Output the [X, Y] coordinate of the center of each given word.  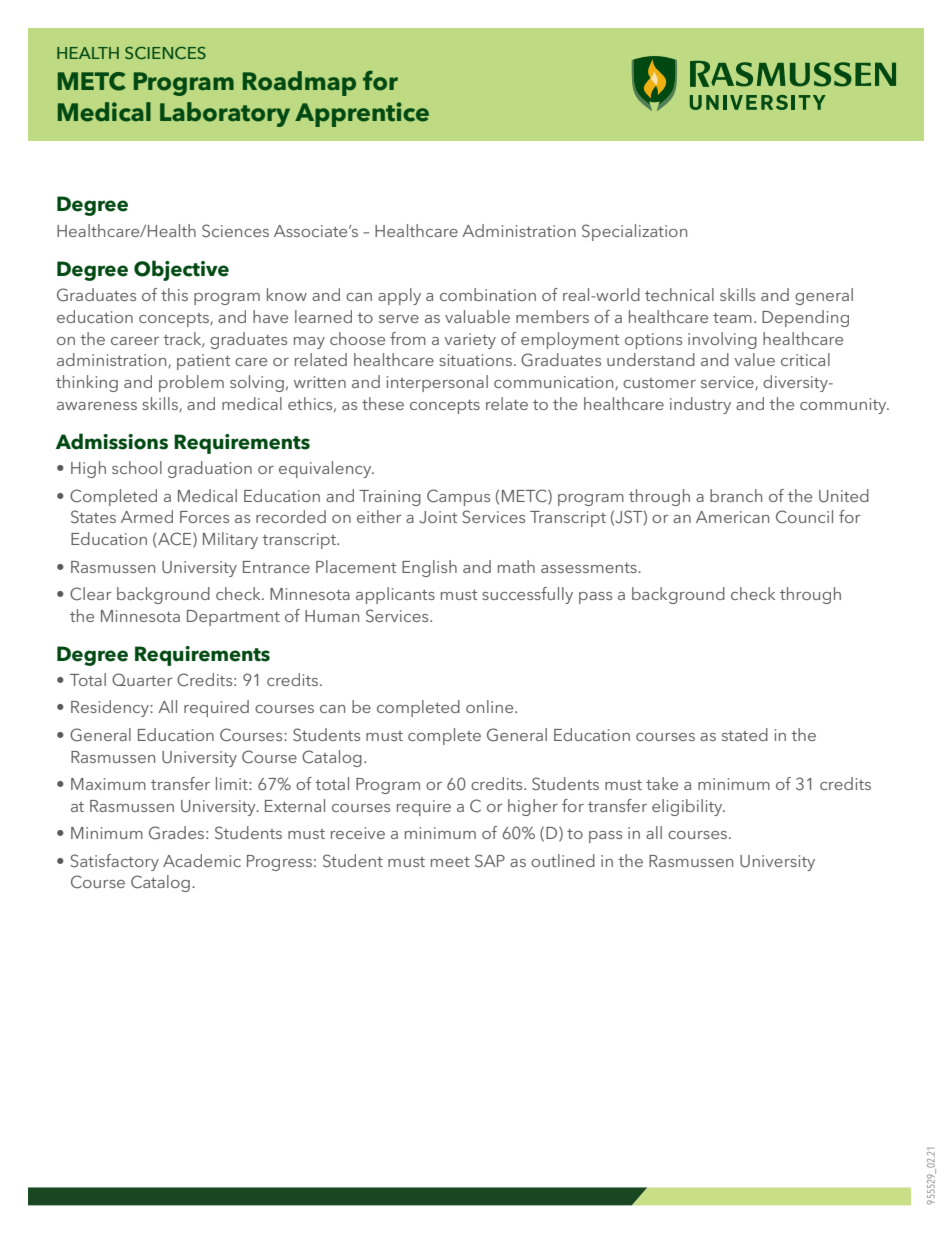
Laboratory [225, 114]
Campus [458, 497]
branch [736, 495]
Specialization [634, 232]
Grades [176, 833]
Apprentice [362, 114]
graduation [210, 469]
